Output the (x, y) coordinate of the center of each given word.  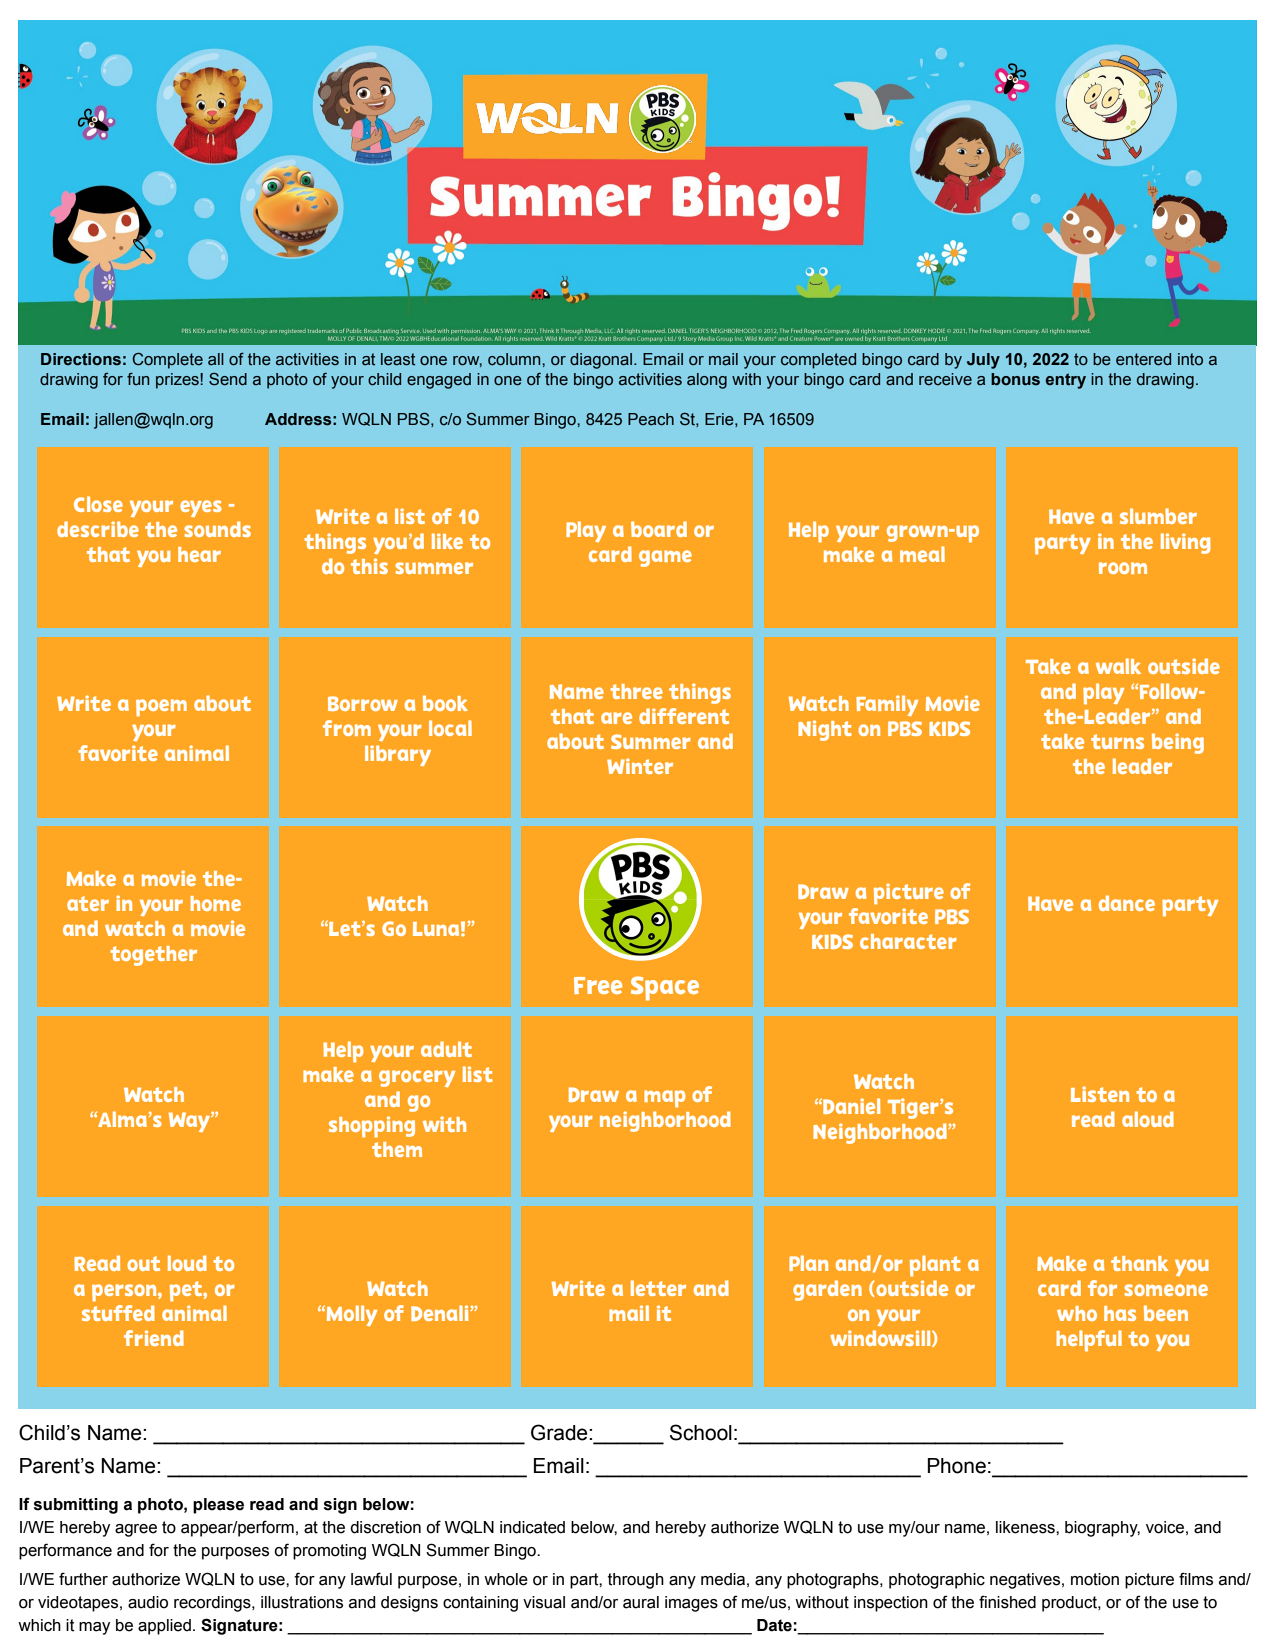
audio (148, 1602)
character (908, 941)
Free (598, 985)
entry (1066, 381)
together (153, 956)
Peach (651, 419)
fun (138, 379)
